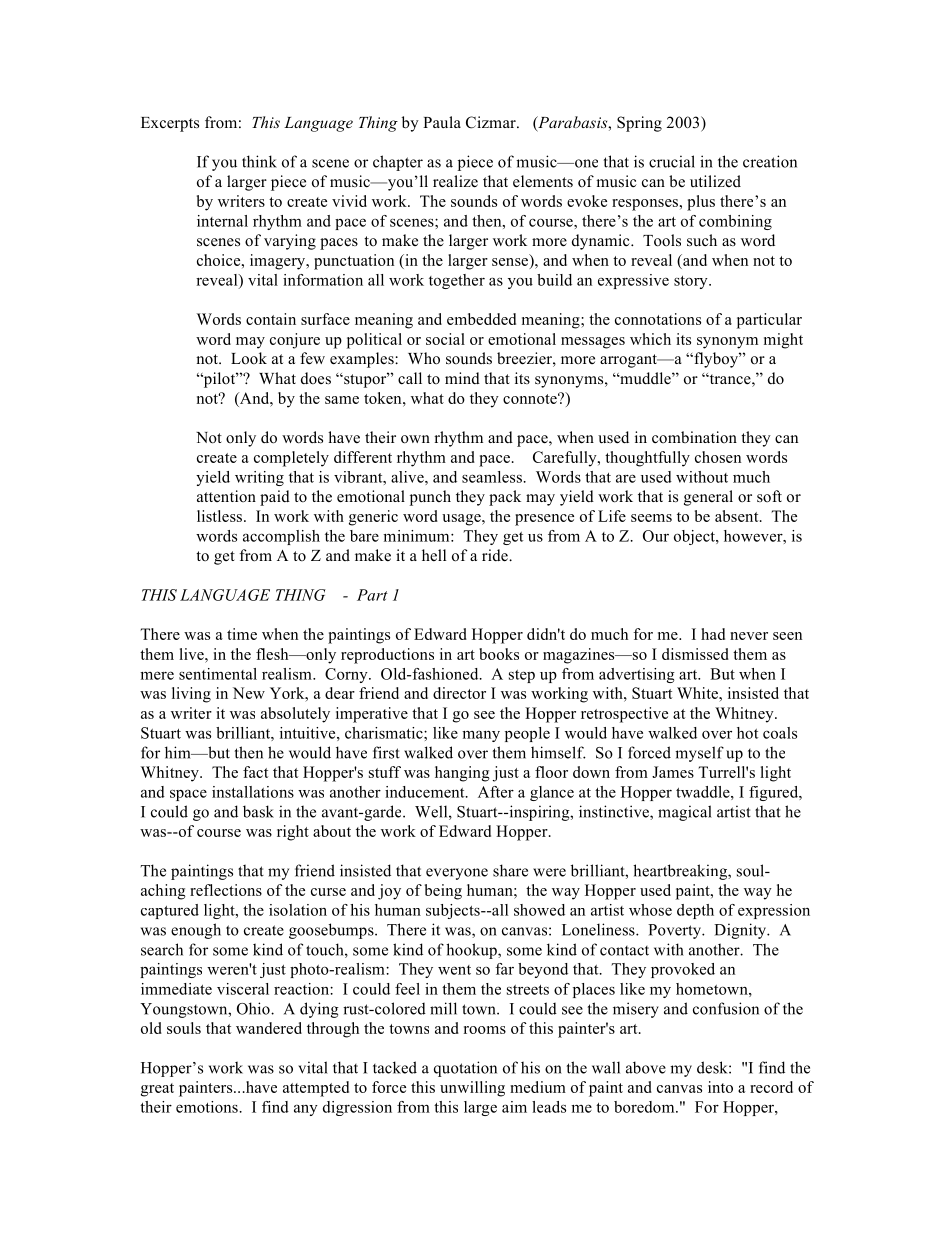 The width and height of the screenshot is (952, 1233). What do you see at coordinates (208, 1107) in the screenshot?
I see `emotions` at bounding box center [208, 1107].
